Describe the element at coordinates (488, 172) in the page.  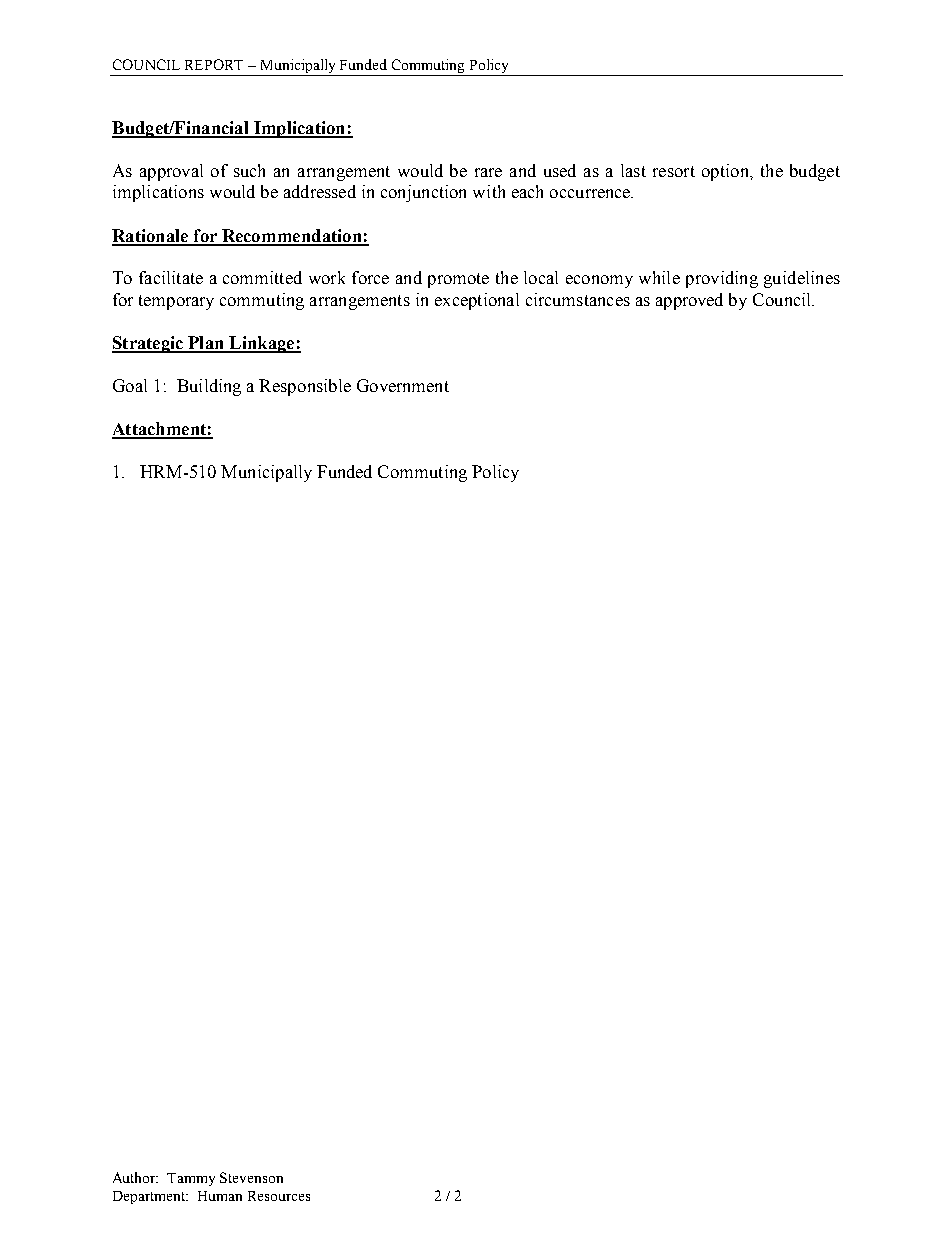
I see `rare` at that location.
